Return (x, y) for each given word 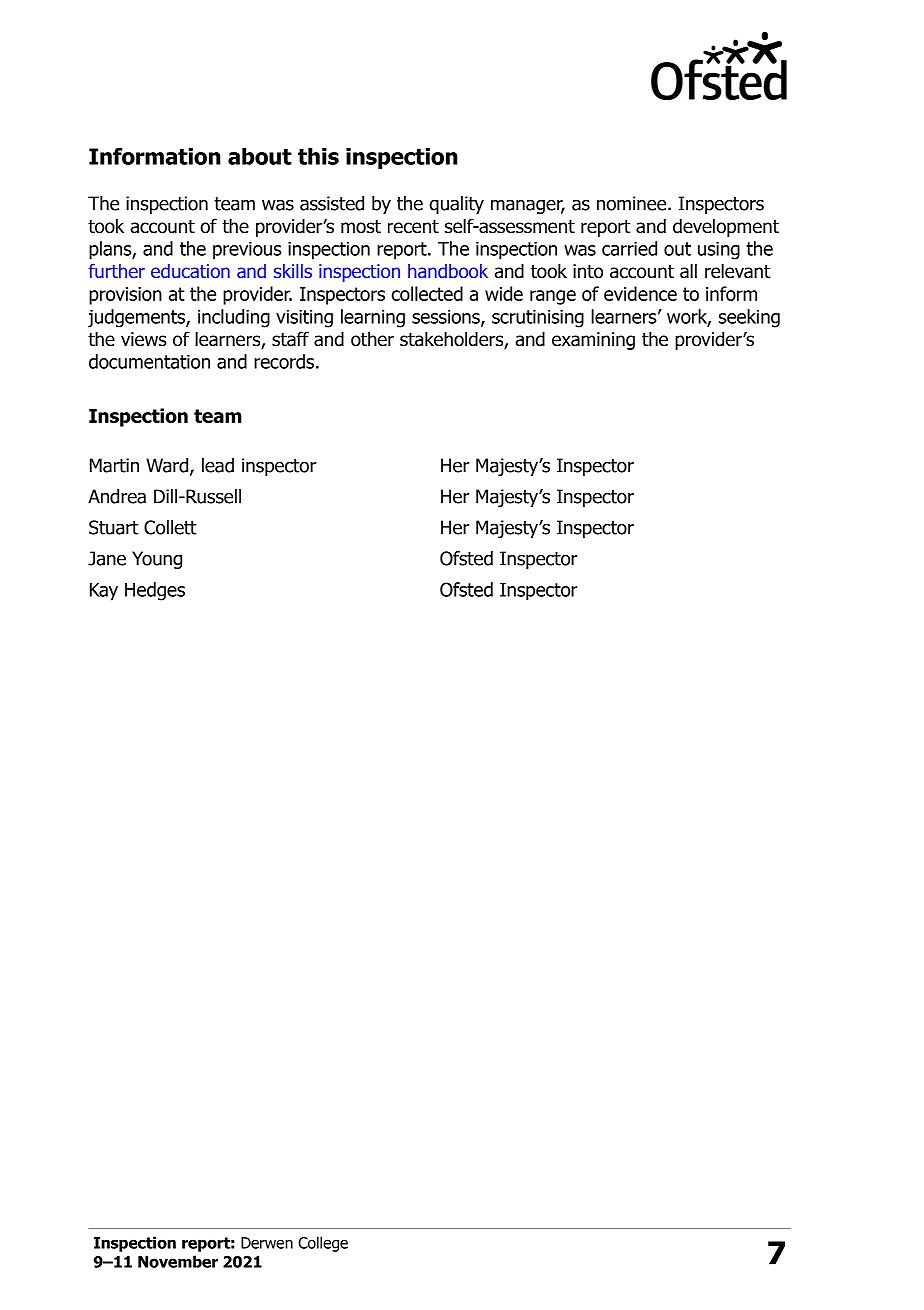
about (260, 156)
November (178, 1261)
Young (157, 560)
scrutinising (538, 318)
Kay (104, 592)
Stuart (114, 527)
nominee (633, 203)
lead (218, 465)
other (372, 339)
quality (457, 205)
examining (593, 341)
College (323, 1244)
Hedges (155, 591)
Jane (107, 558)
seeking (749, 318)
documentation (149, 361)
